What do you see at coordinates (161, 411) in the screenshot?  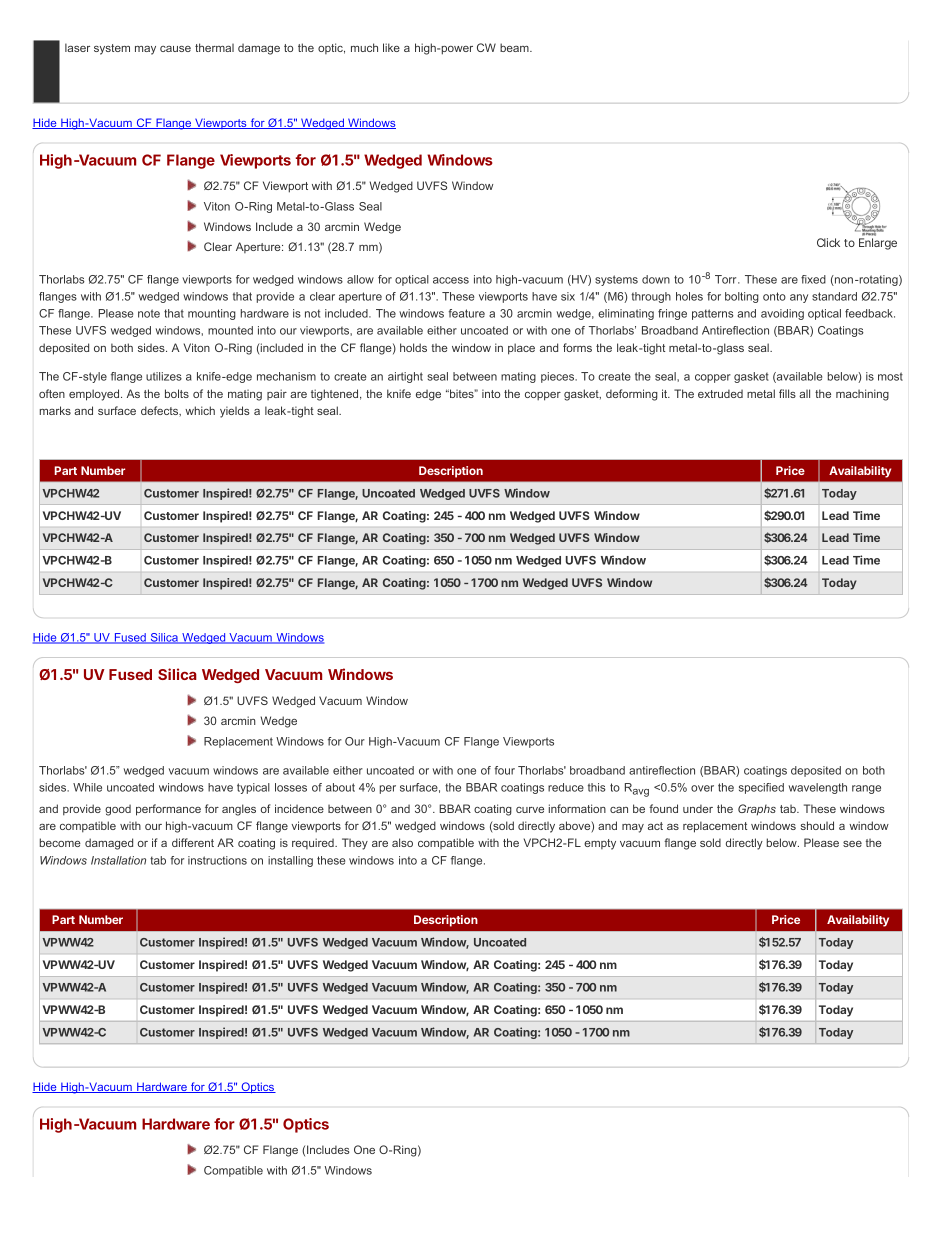 I see `defects` at bounding box center [161, 411].
